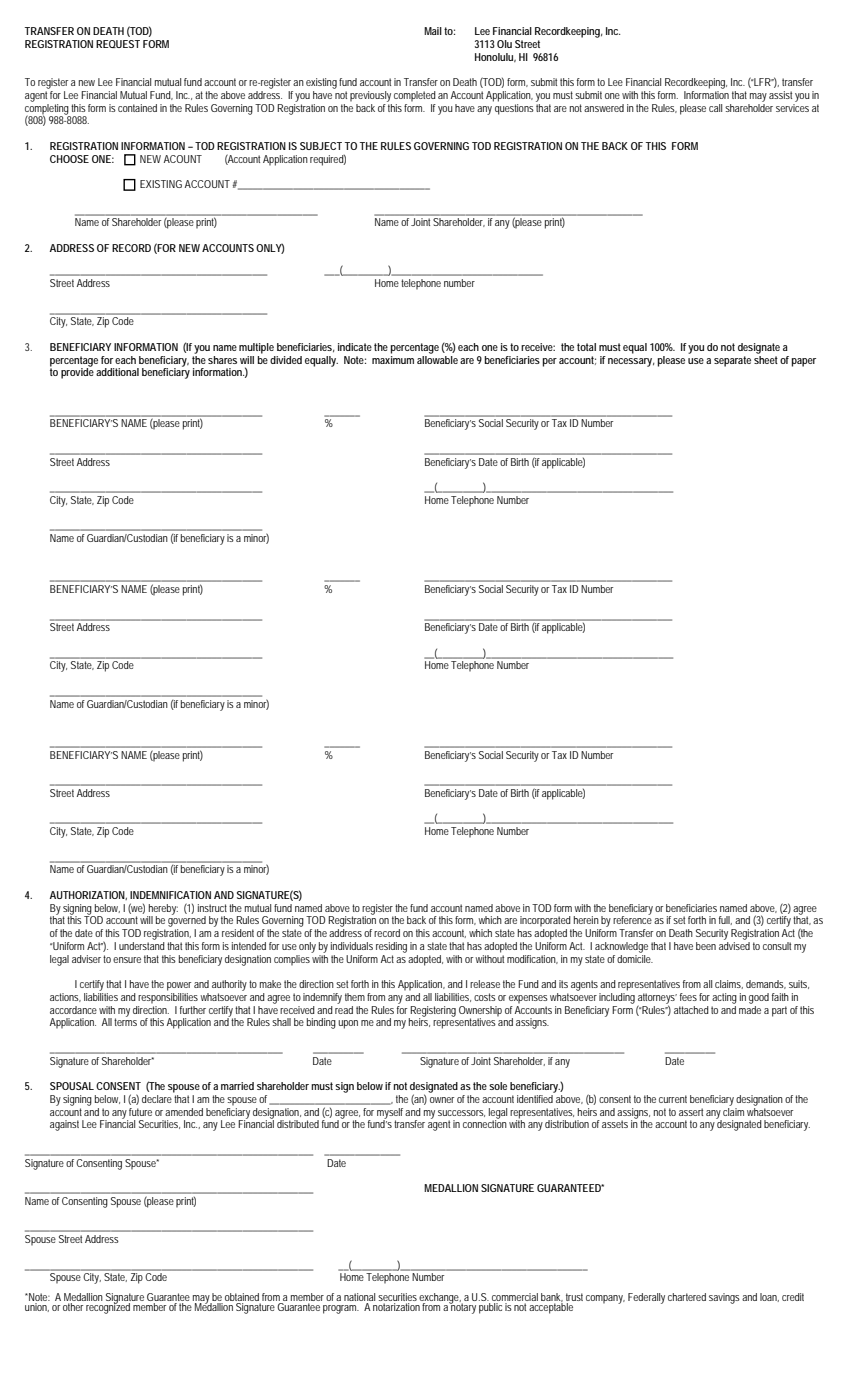  What do you see at coordinates (732, 361) in the document?
I see `separate` at bounding box center [732, 361].
